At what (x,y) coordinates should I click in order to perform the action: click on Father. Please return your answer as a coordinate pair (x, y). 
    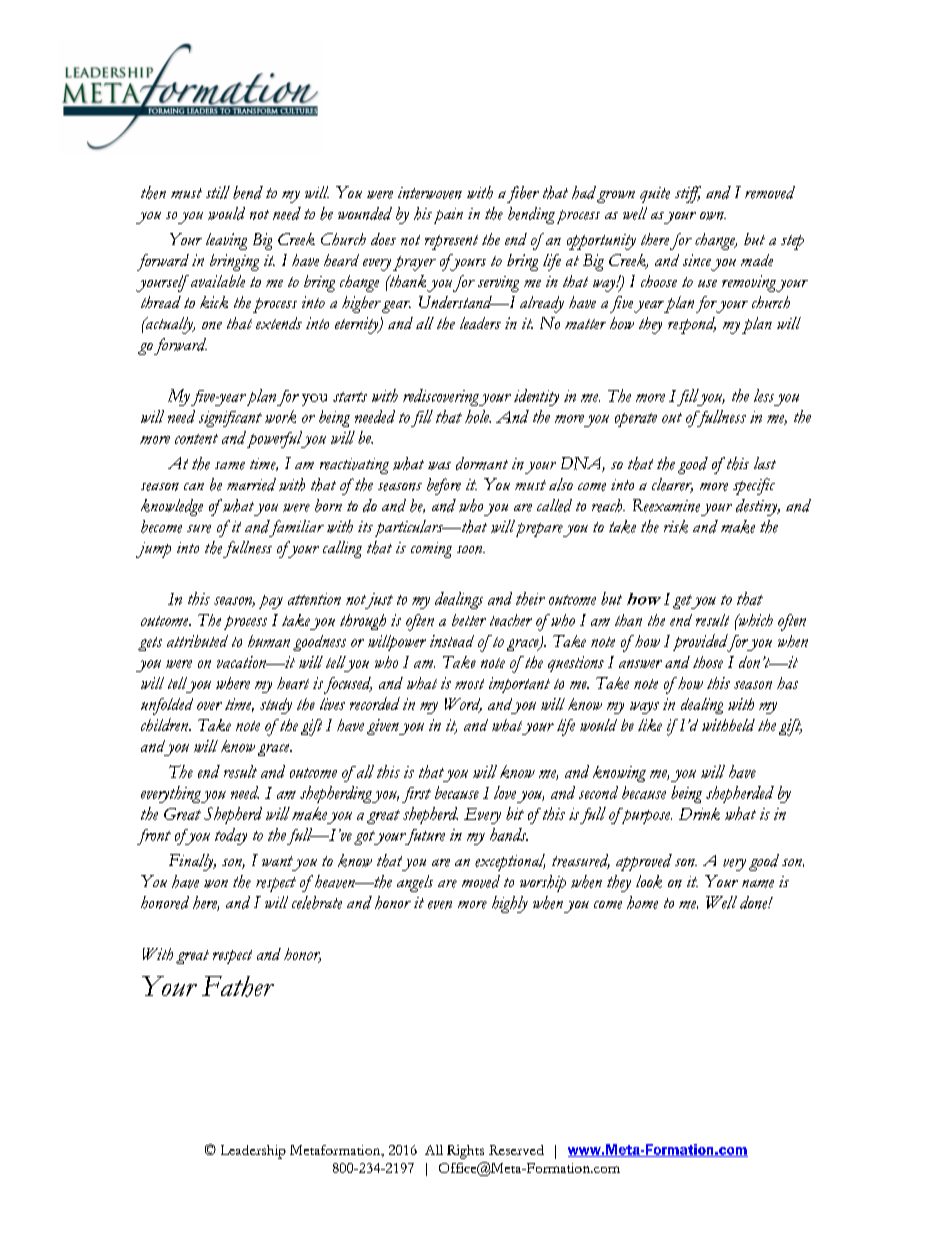
    Looking at the image, I should click on (238, 986).
